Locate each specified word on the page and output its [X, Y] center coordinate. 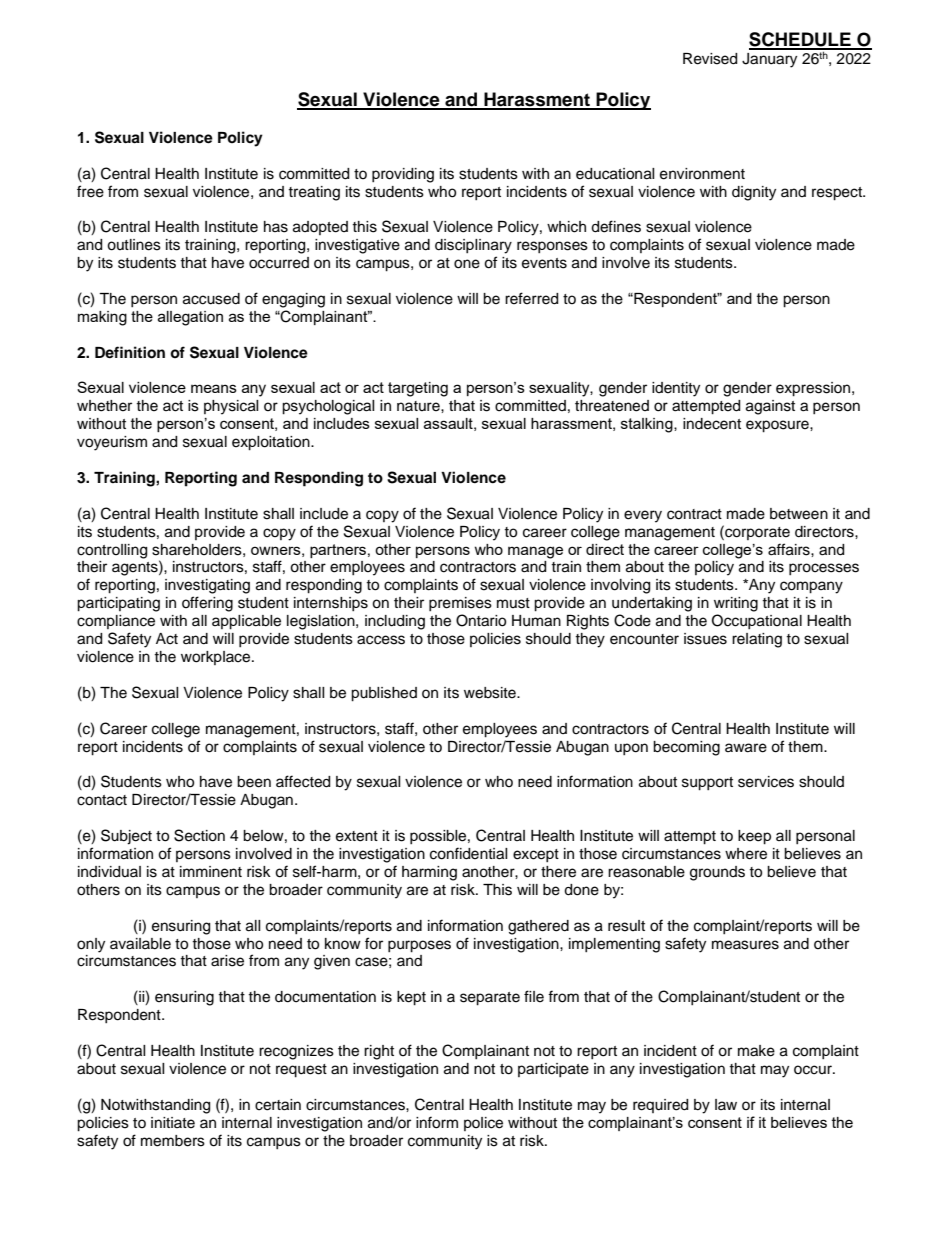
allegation [190, 318]
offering [207, 604]
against [770, 407]
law [726, 1104]
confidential [469, 853]
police [483, 1124]
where [746, 854]
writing [736, 604]
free [90, 191]
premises [460, 604]
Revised [710, 59]
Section [199, 835]
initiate [173, 1123]
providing [403, 175]
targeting [418, 389]
